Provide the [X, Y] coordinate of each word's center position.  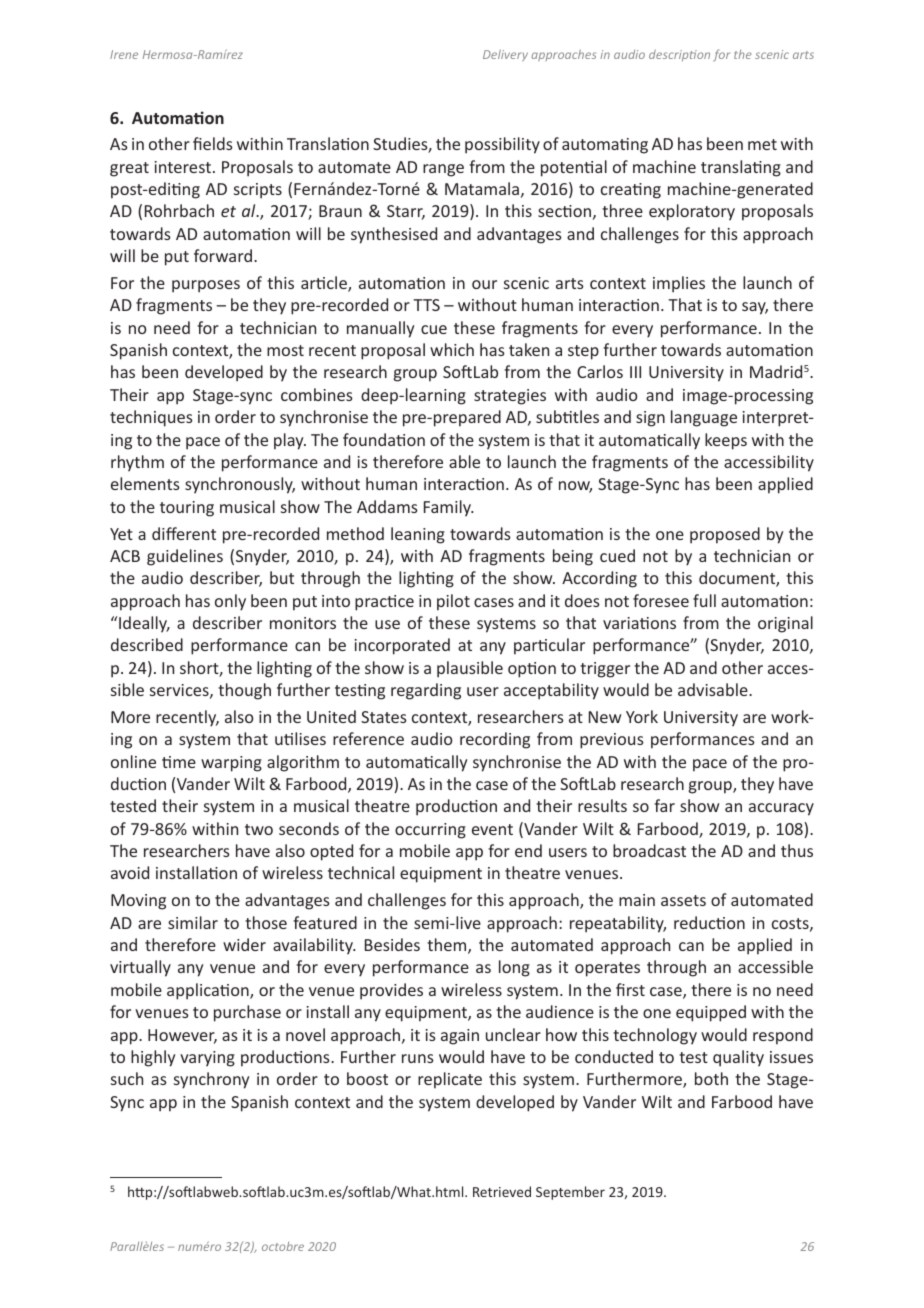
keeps [726, 441]
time [179, 762]
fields [213, 143]
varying [207, 1059]
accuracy [781, 809]
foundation [384, 439]
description [679, 55]
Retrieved [502, 1191]
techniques [151, 418]
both [711, 1078]
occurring [430, 831]
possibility [502, 145]
